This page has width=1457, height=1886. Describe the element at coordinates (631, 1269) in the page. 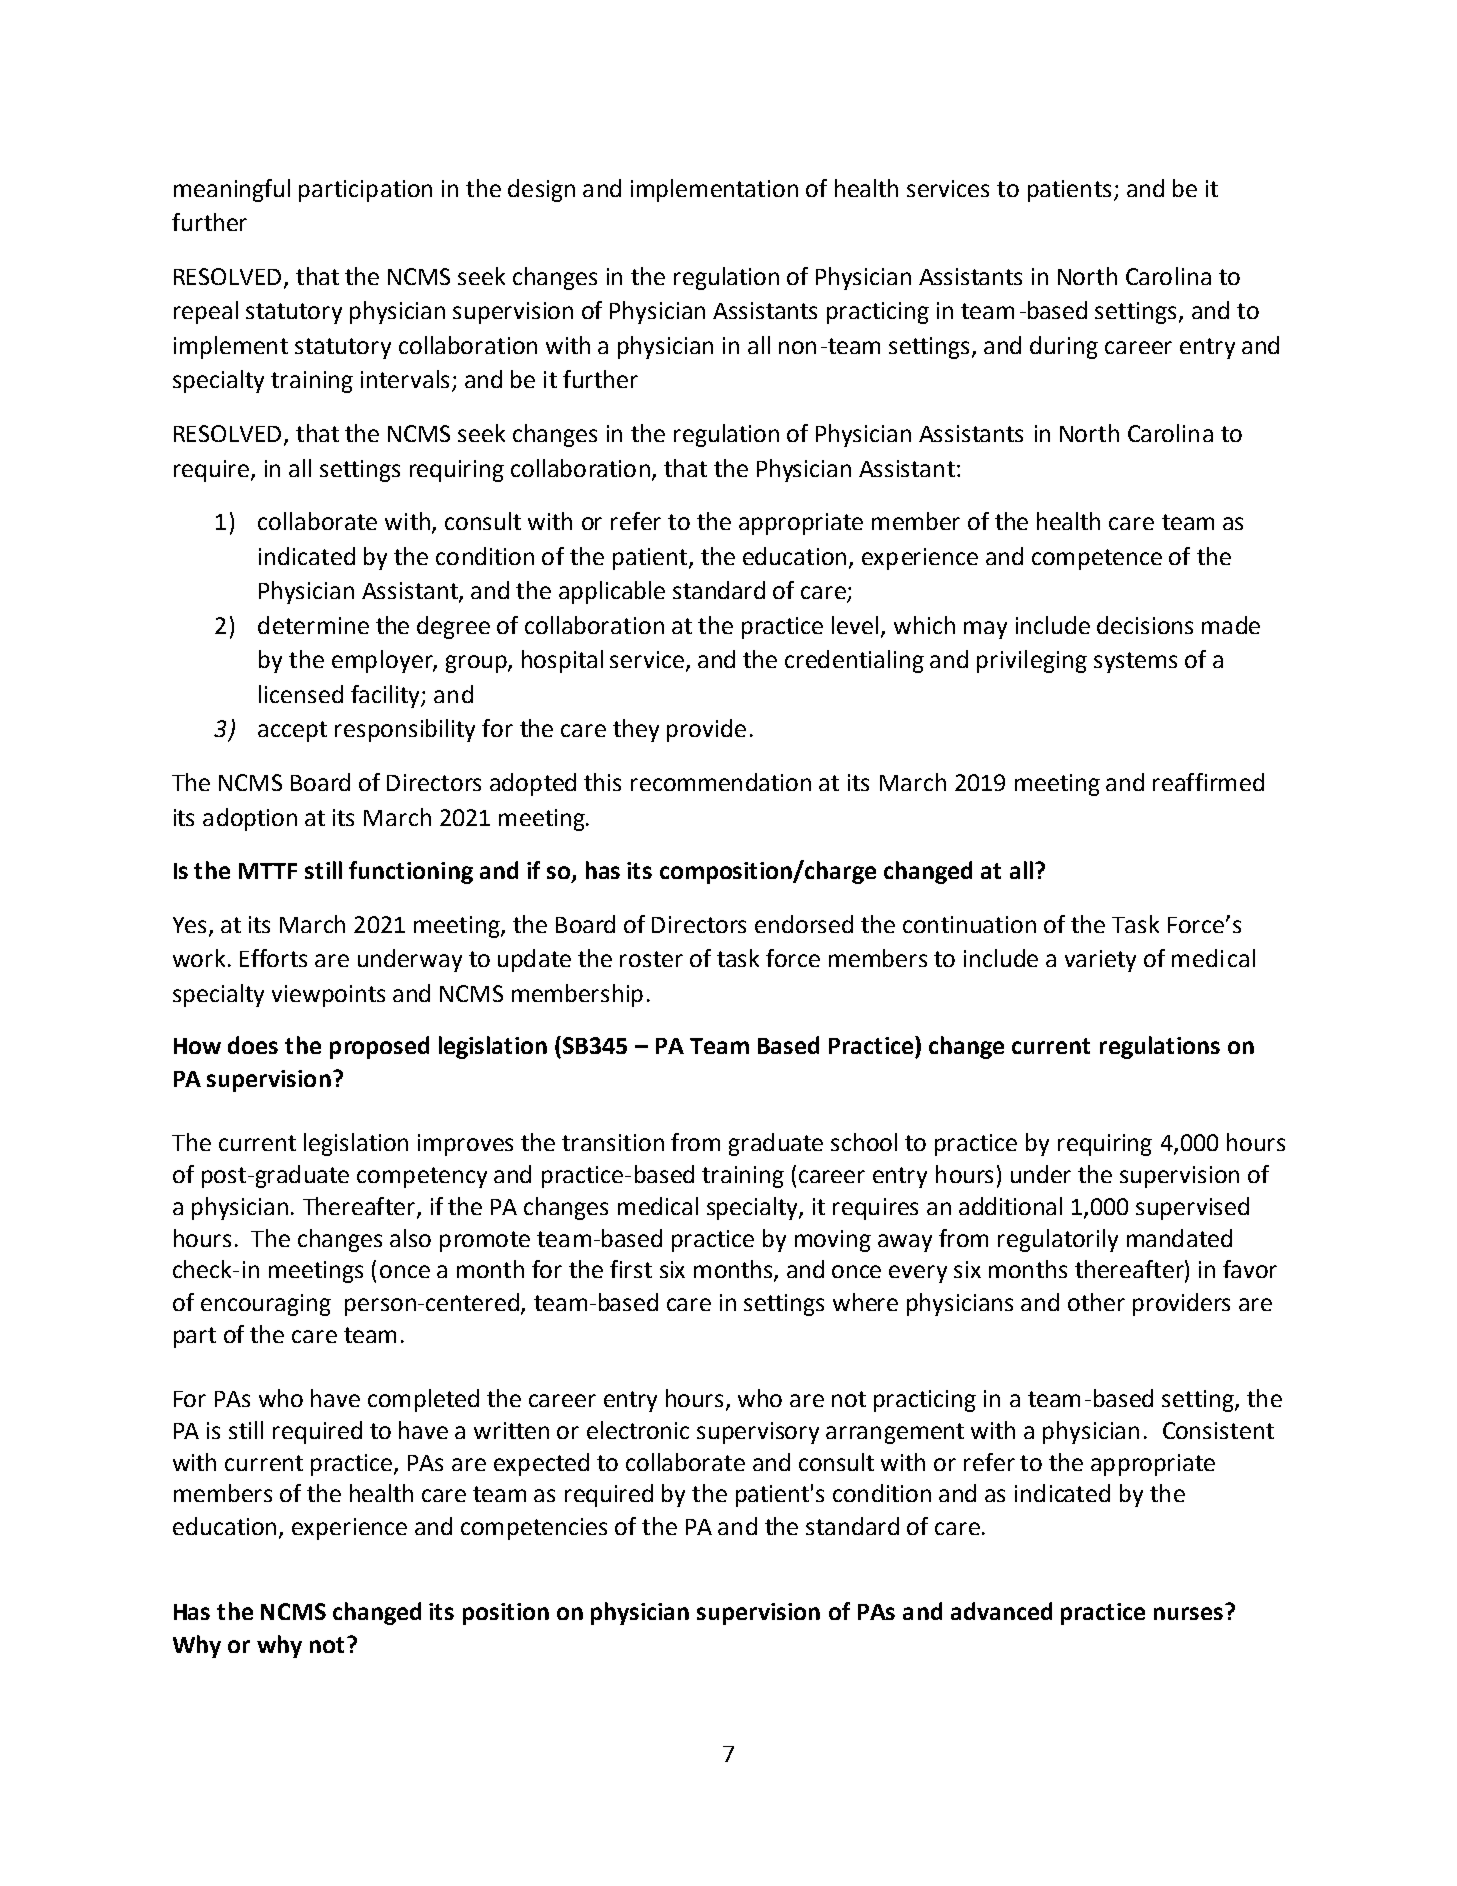

I see `first` at that location.
